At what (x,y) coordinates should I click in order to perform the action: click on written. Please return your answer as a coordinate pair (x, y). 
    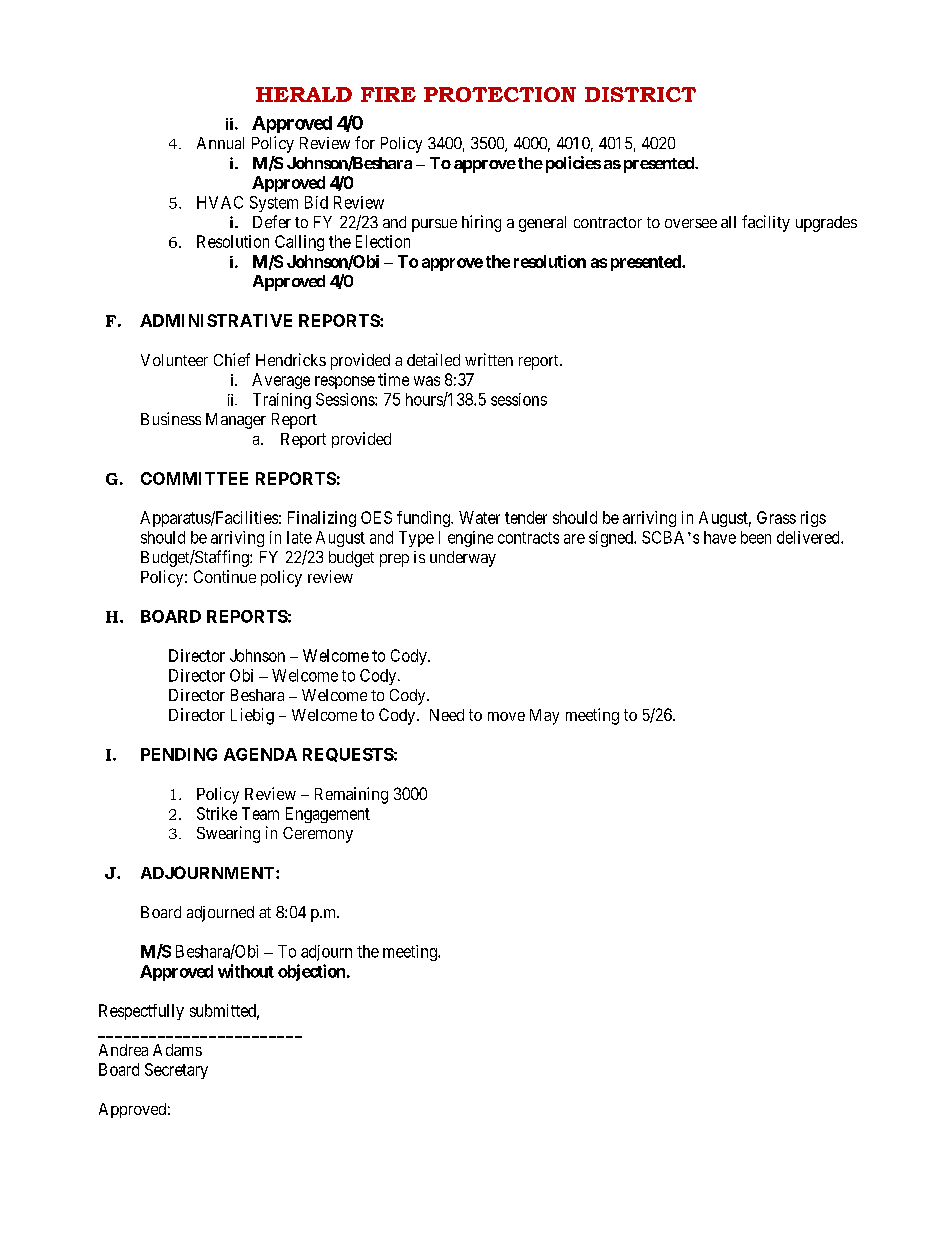
    Looking at the image, I should click on (489, 359).
